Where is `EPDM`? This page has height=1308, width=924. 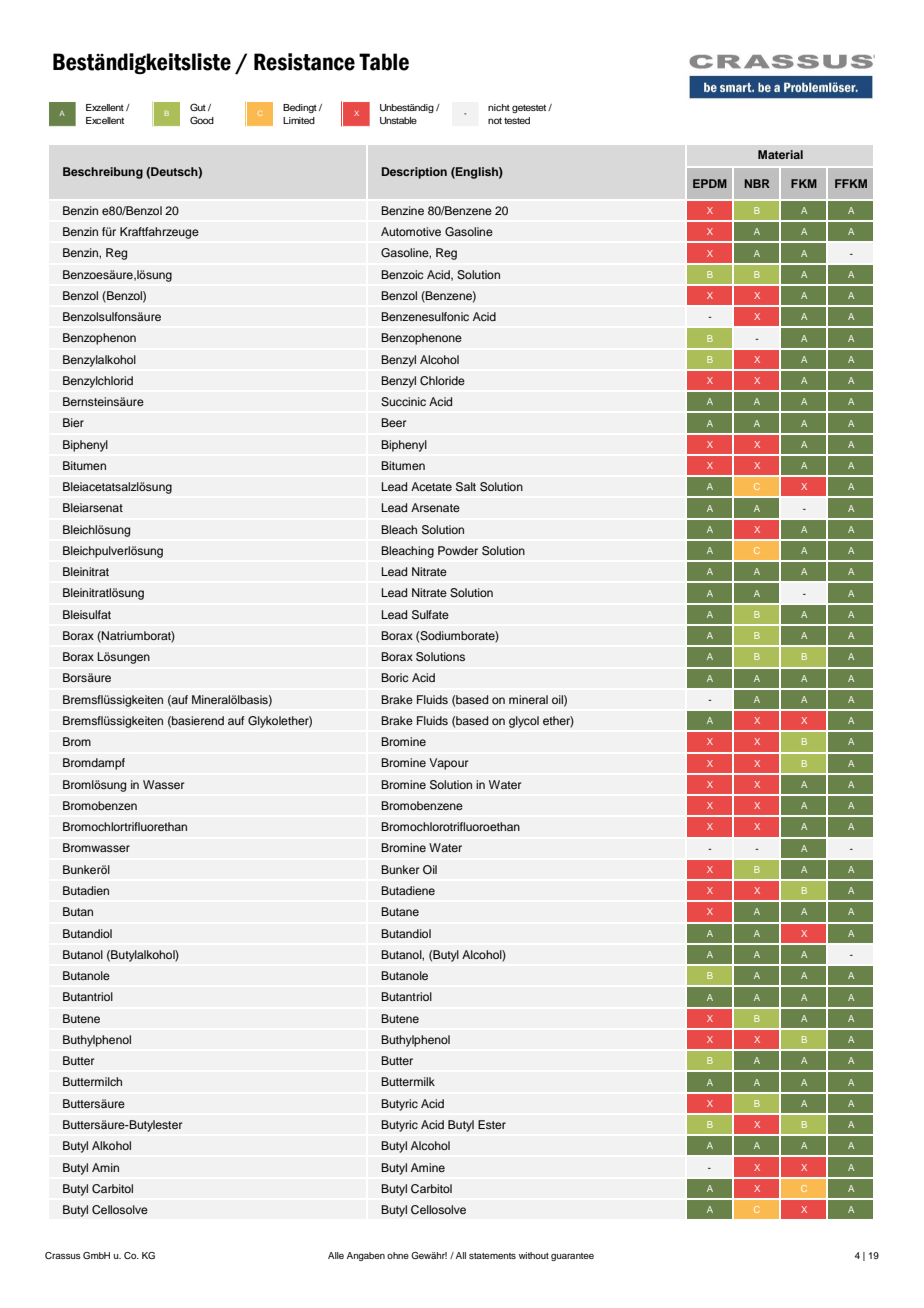
EPDM is located at coordinates (710, 183).
